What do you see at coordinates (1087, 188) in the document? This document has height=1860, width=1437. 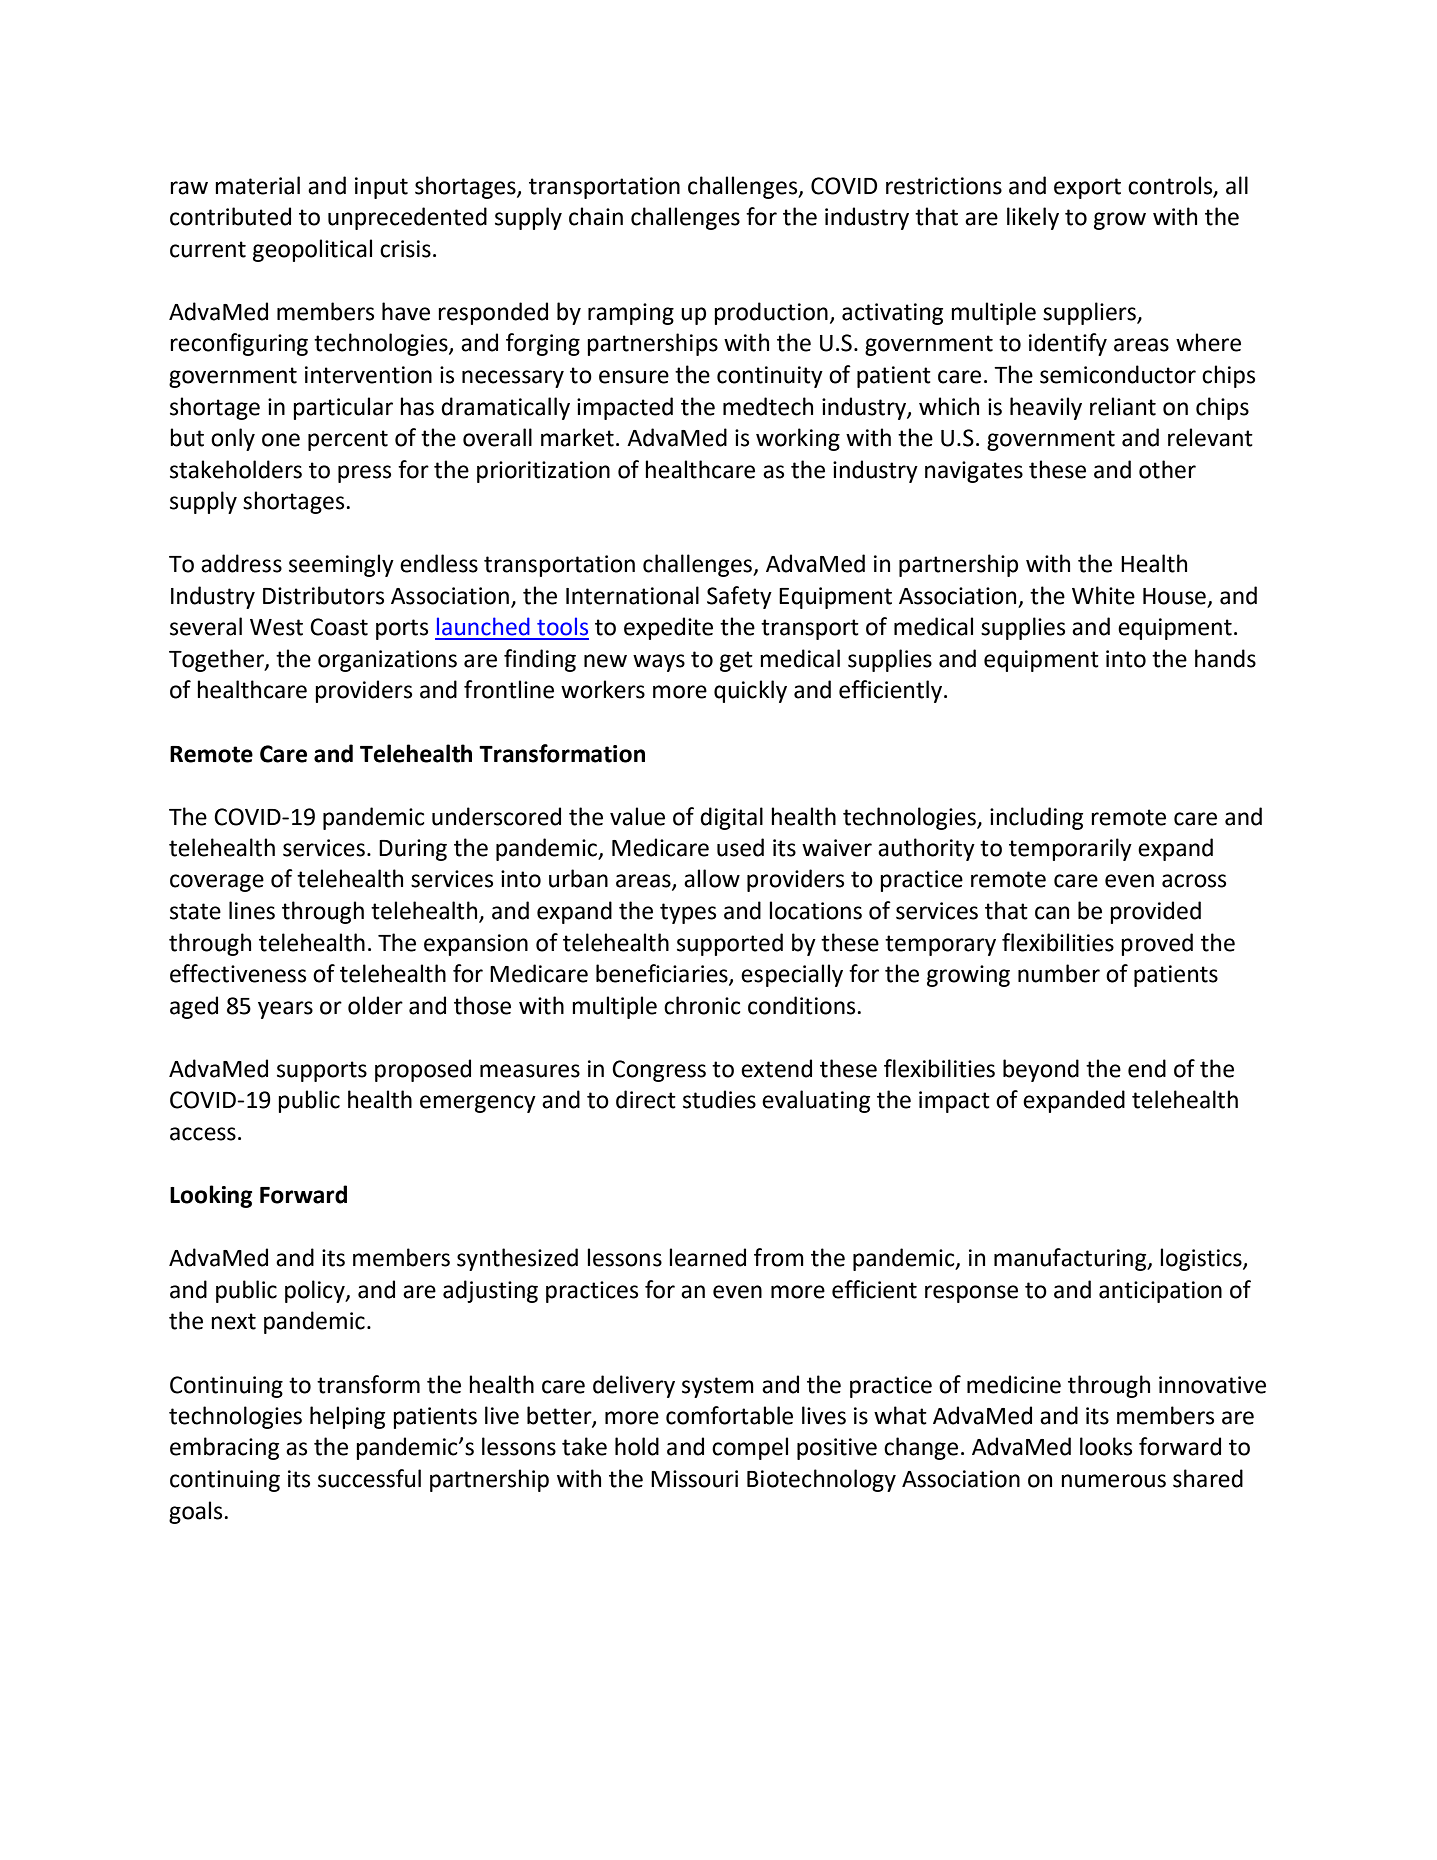 I see `export` at bounding box center [1087, 188].
